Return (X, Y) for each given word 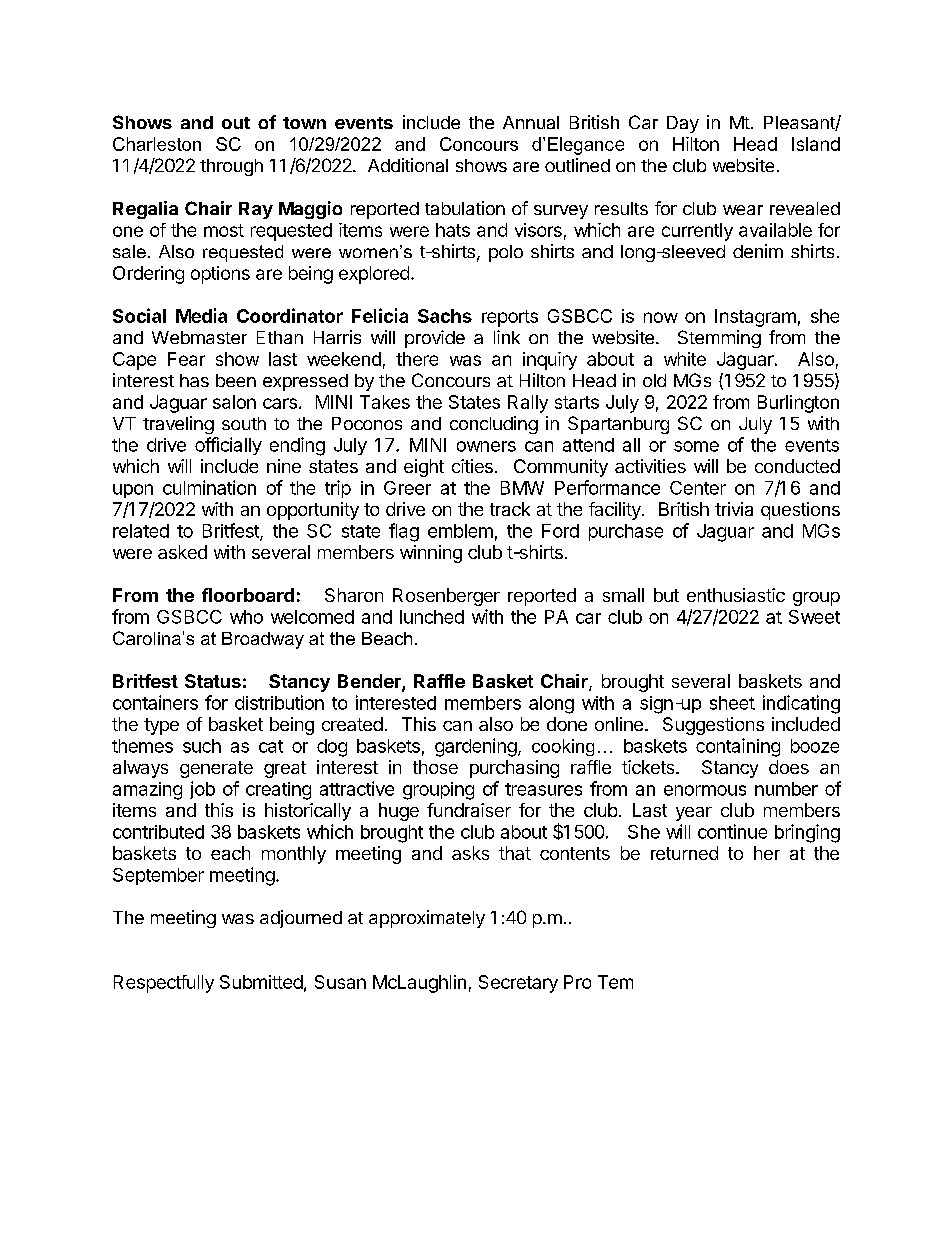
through (231, 167)
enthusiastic (736, 595)
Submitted (261, 982)
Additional (408, 165)
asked (182, 552)
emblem (460, 531)
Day (683, 124)
